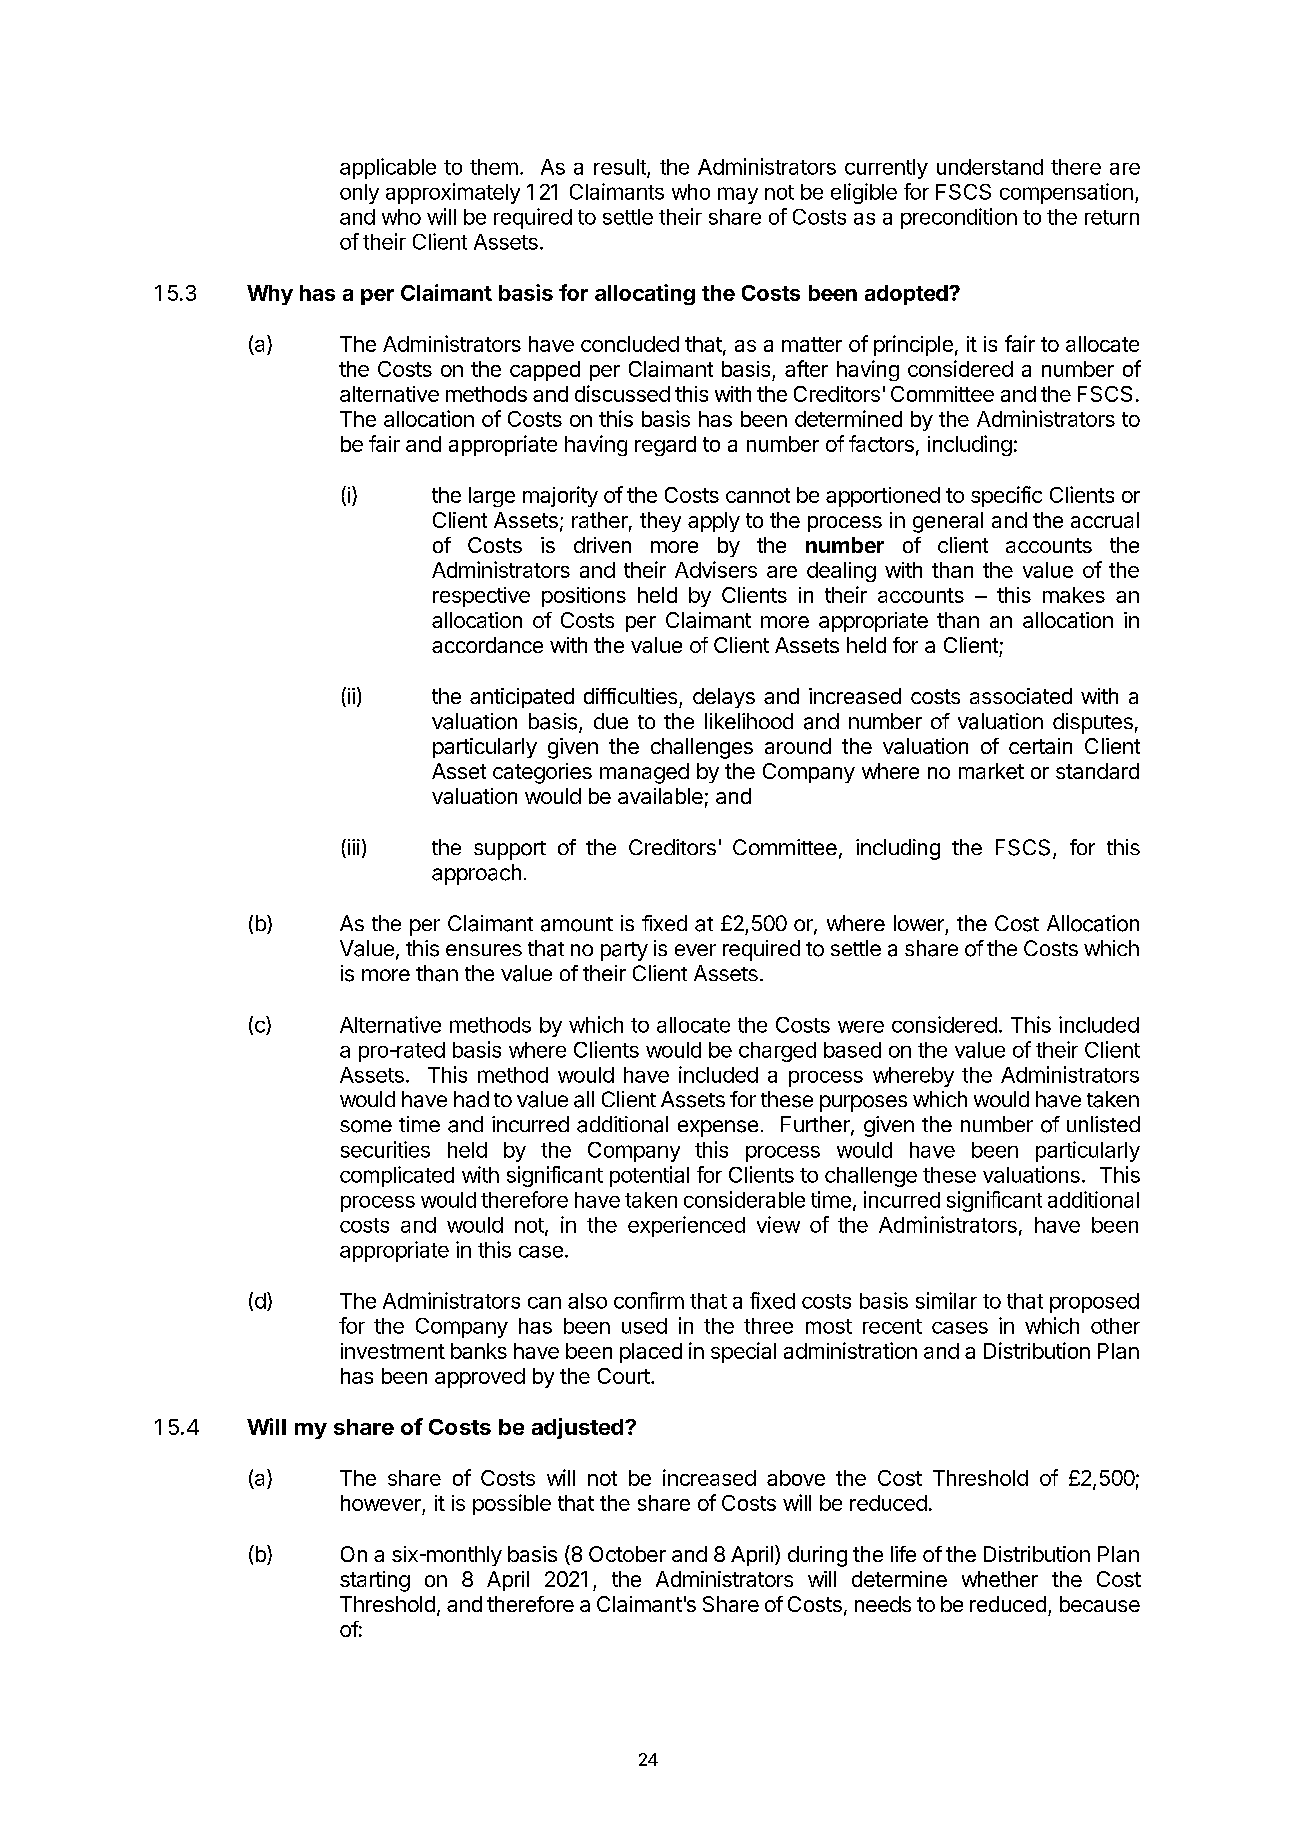 The height and width of the screenshot is (1831, 1294). What do you see at coordinates (366, 1126) in the screenshot?
I see `some` at bounding box center [366, 1126].
